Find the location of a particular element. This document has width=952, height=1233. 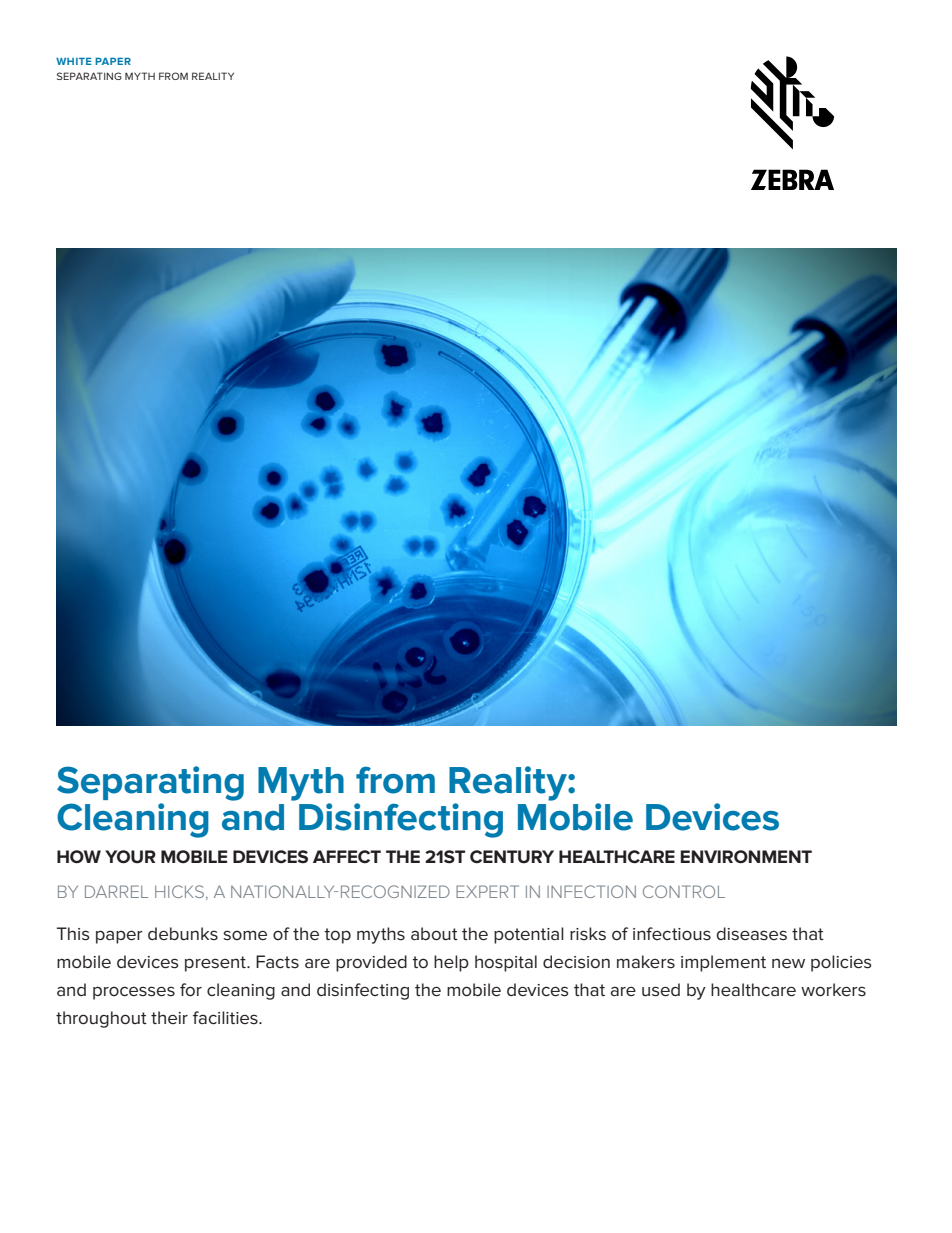

ENVIRONMENT is located at coordinates (746, 856).
